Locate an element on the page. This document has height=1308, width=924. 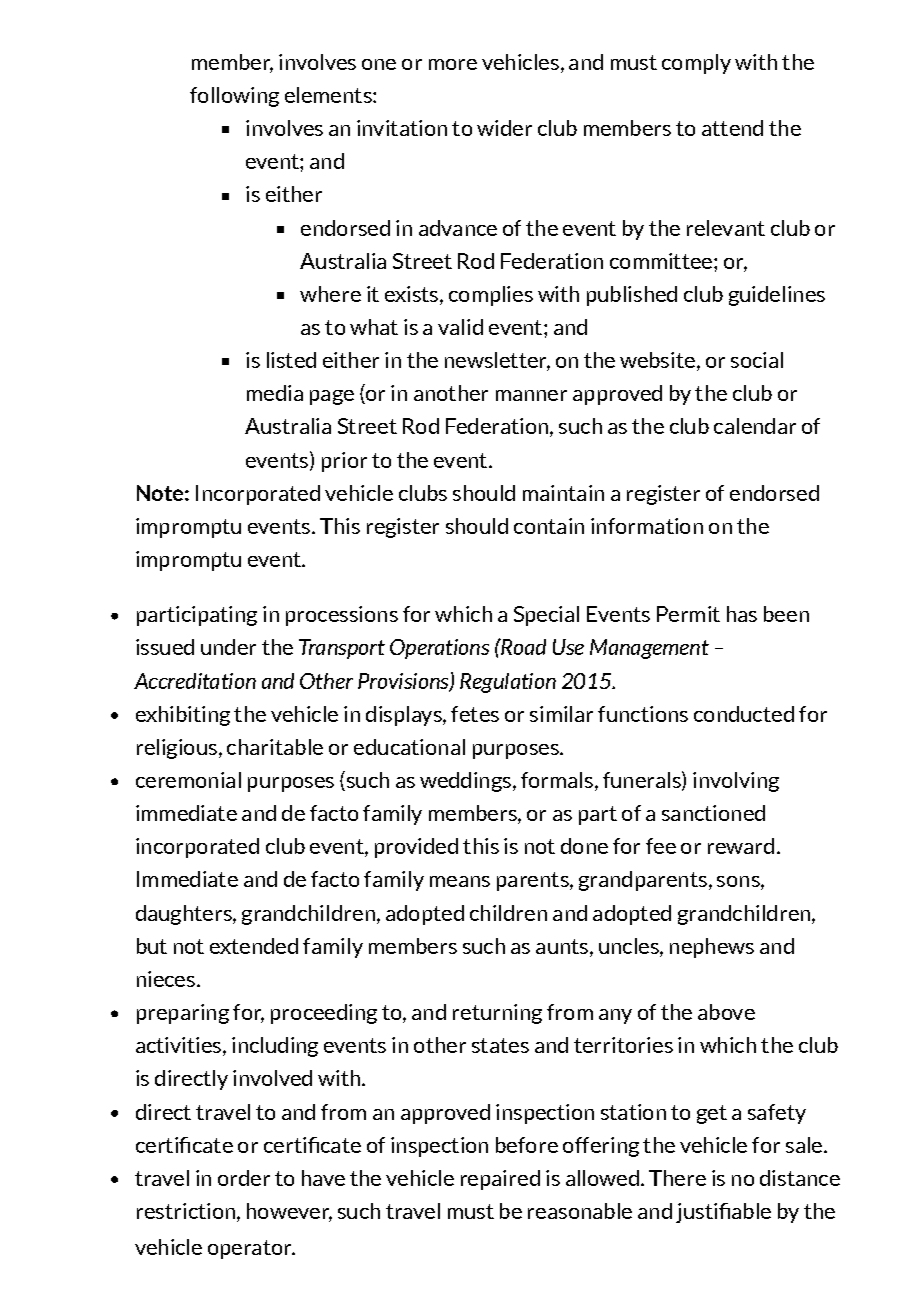
under is located at coordinates (228, 647).
